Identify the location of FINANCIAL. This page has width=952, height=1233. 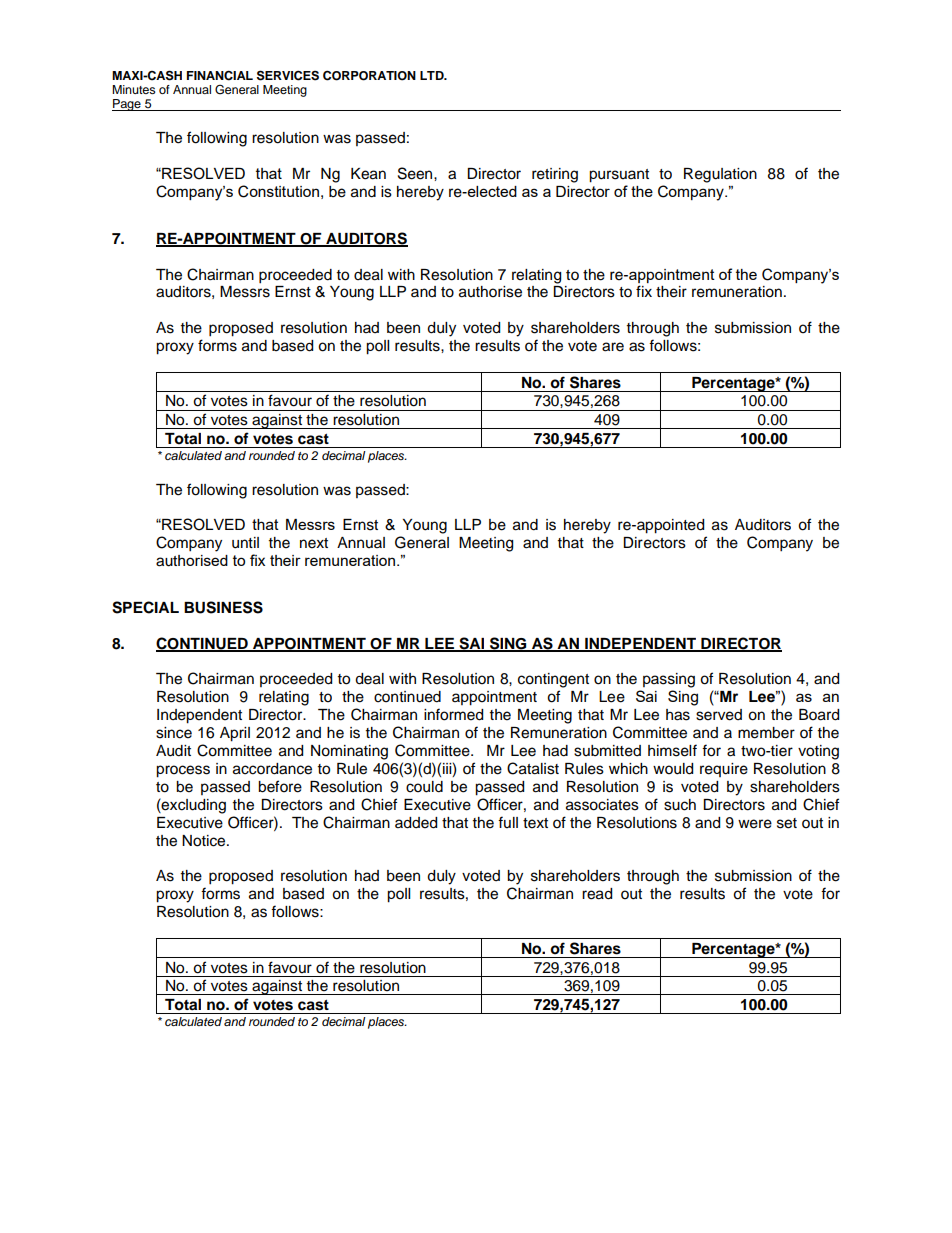
(220, 75).
